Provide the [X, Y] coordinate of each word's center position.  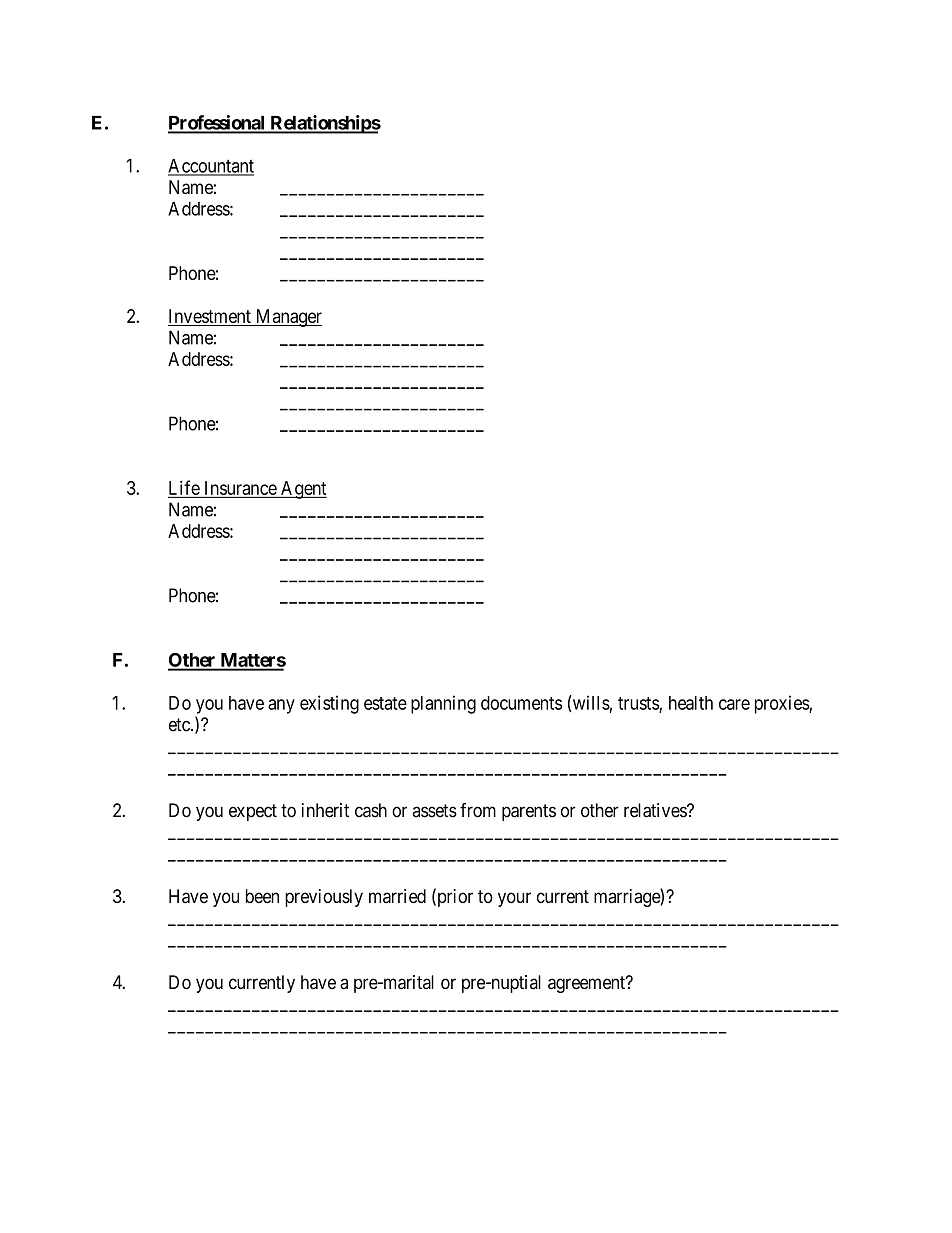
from [478, 810]
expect [253, 812]
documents [521, 703]
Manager [287, 318]
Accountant [211, 167]
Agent [303, 490]
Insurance [241, 488]
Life [184, 487]
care [734, 704]
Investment [210, 317]
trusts [639, 704]
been [262, 896]
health [691, 703]
